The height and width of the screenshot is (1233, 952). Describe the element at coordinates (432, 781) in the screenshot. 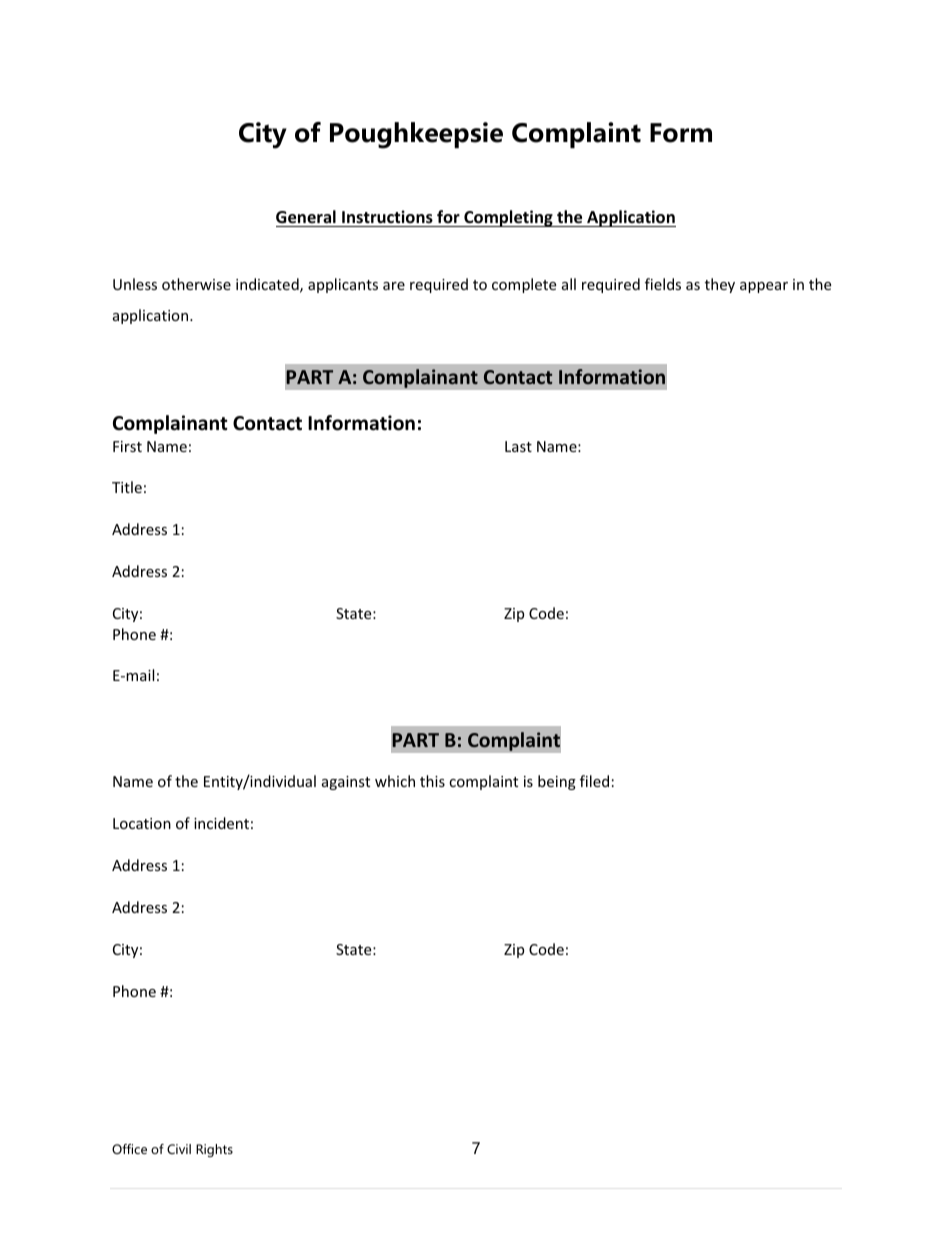

I see `this` at that location.
